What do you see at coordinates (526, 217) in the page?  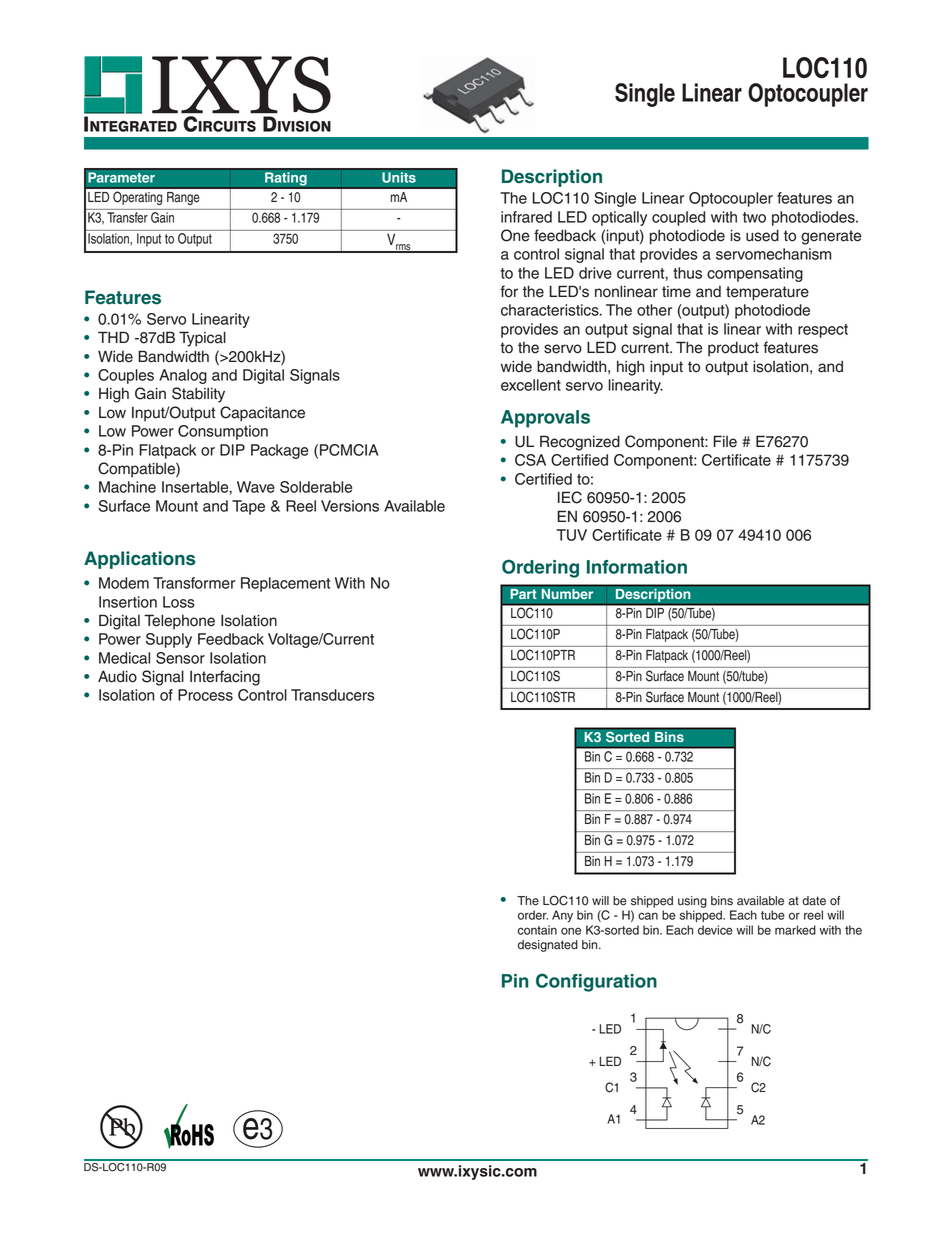 I see `infrared` at bounding box center [526, 217].
